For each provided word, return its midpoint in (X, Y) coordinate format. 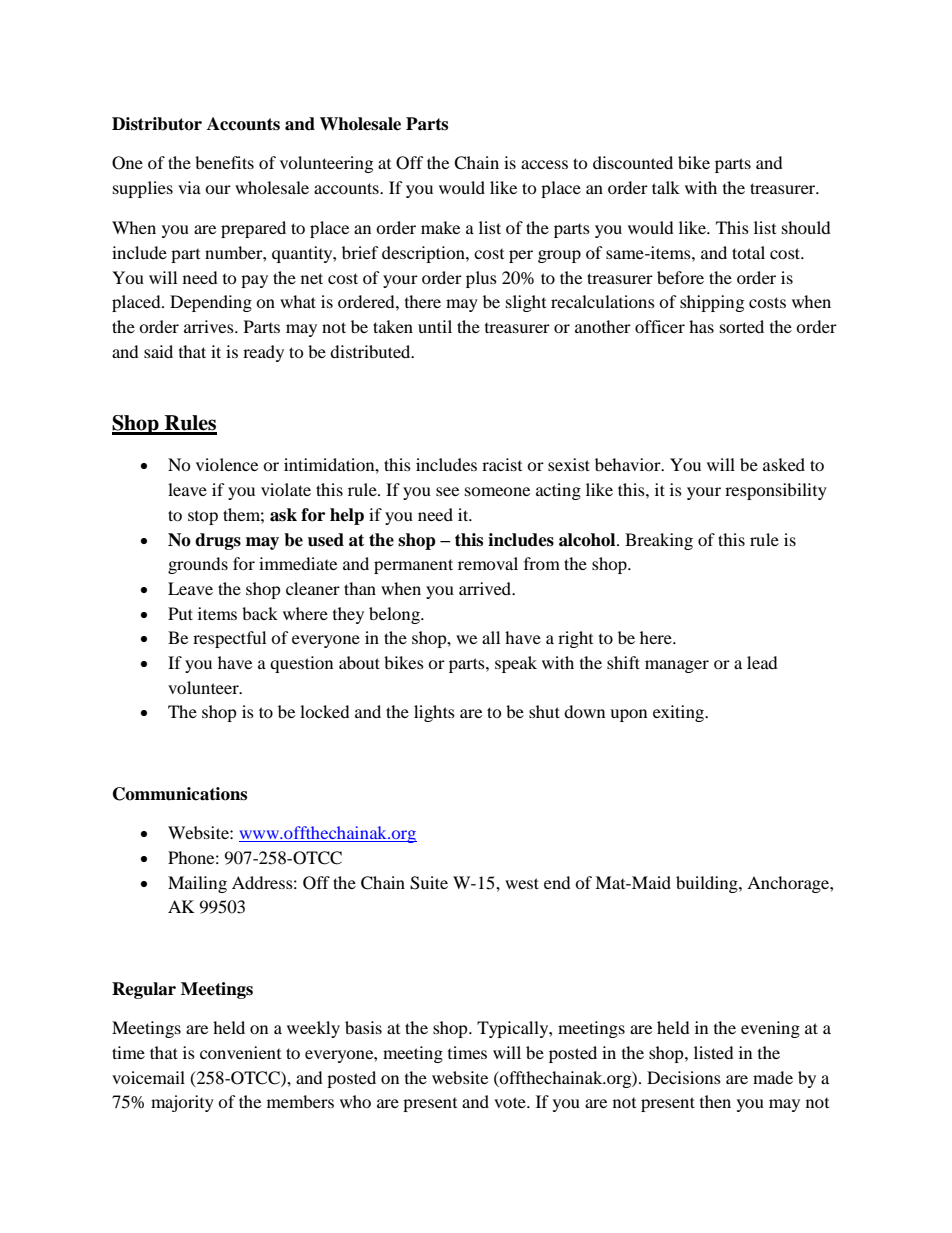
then (715, 1101)
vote (511, 1102)
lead (762, 662)
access (544, 164)
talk (666, 187)
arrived (486, 588)
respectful (229, 639)
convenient (240, 1052)
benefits (224, 162)
